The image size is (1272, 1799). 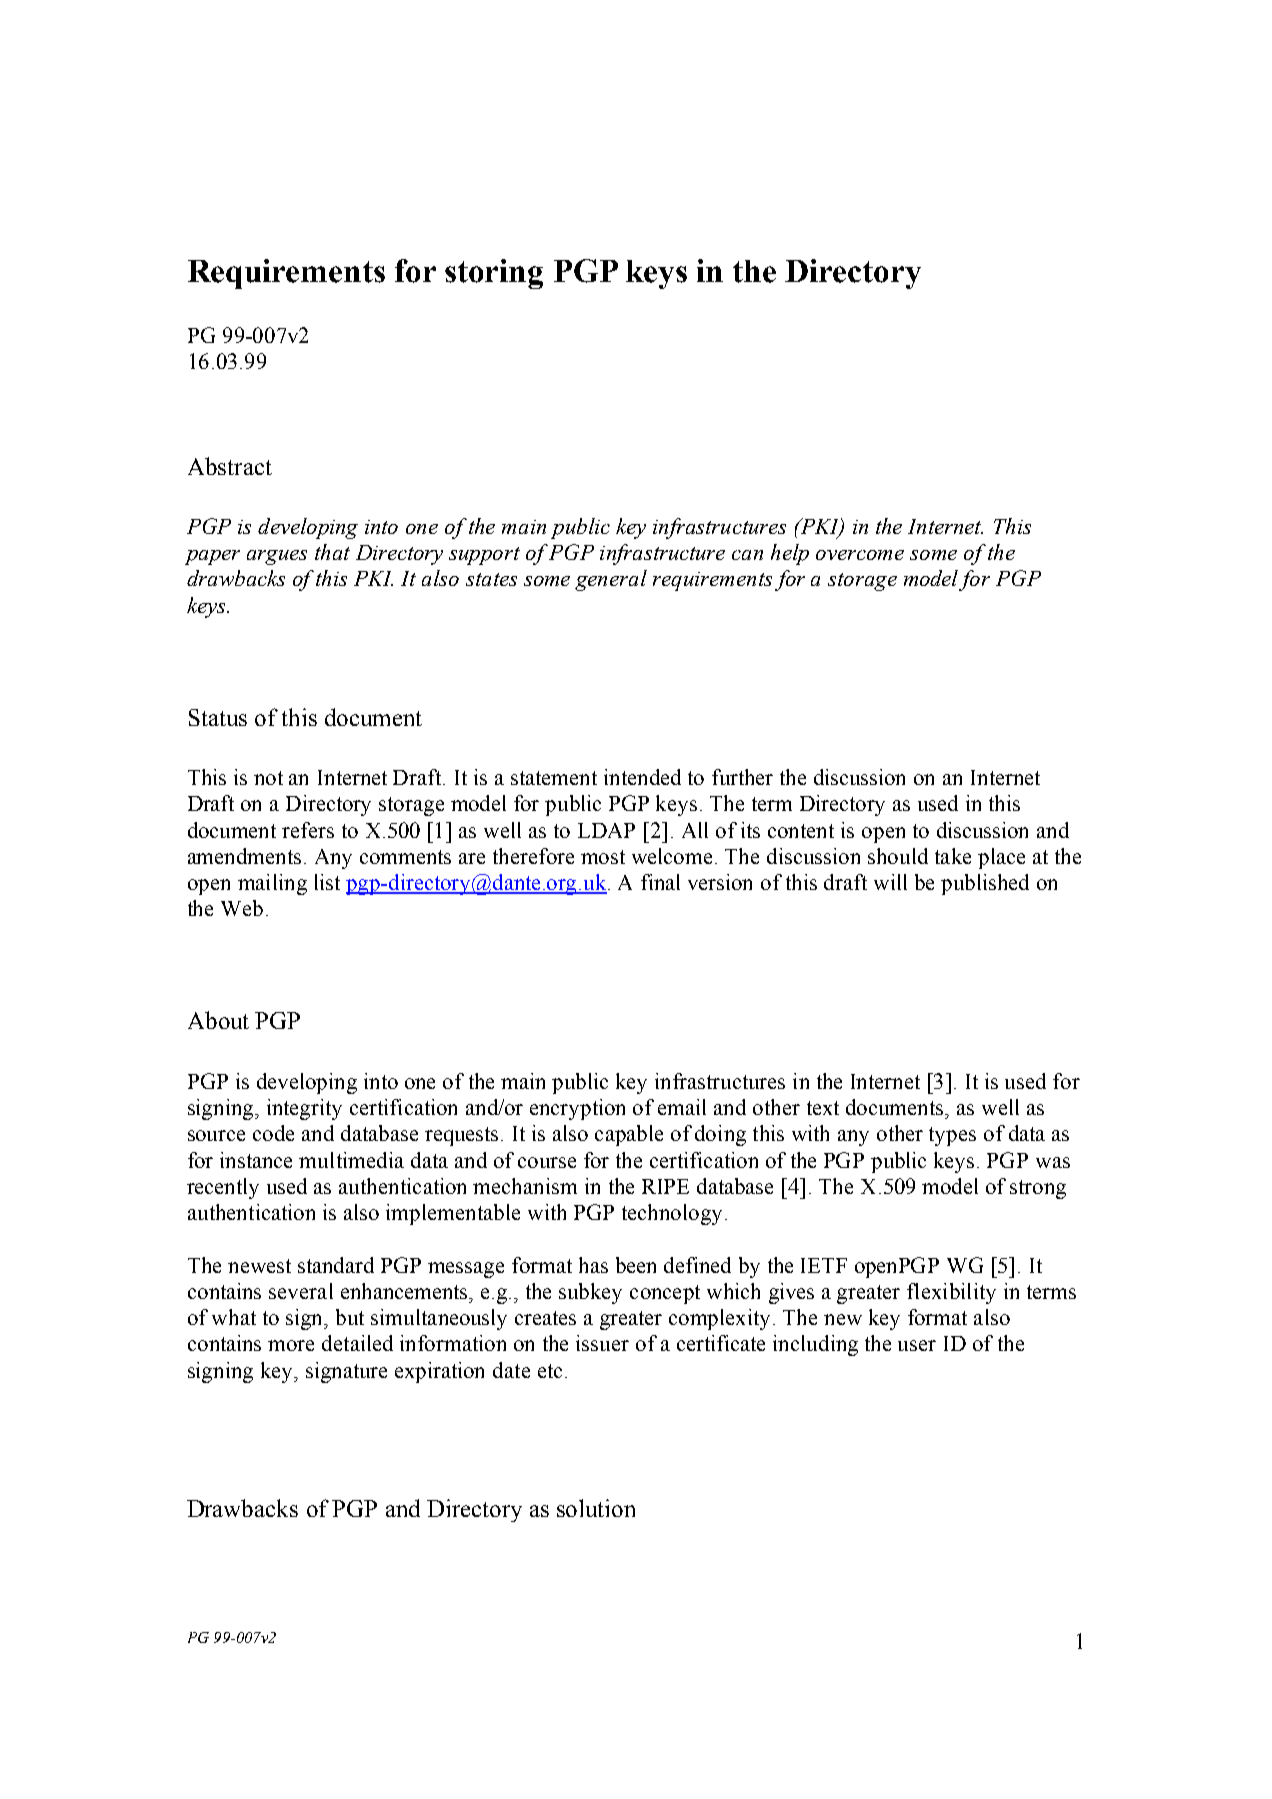 What do you see at coordinates (494, 274) in the screenshot?
I see `storing` at bounding box center [494, 274].
